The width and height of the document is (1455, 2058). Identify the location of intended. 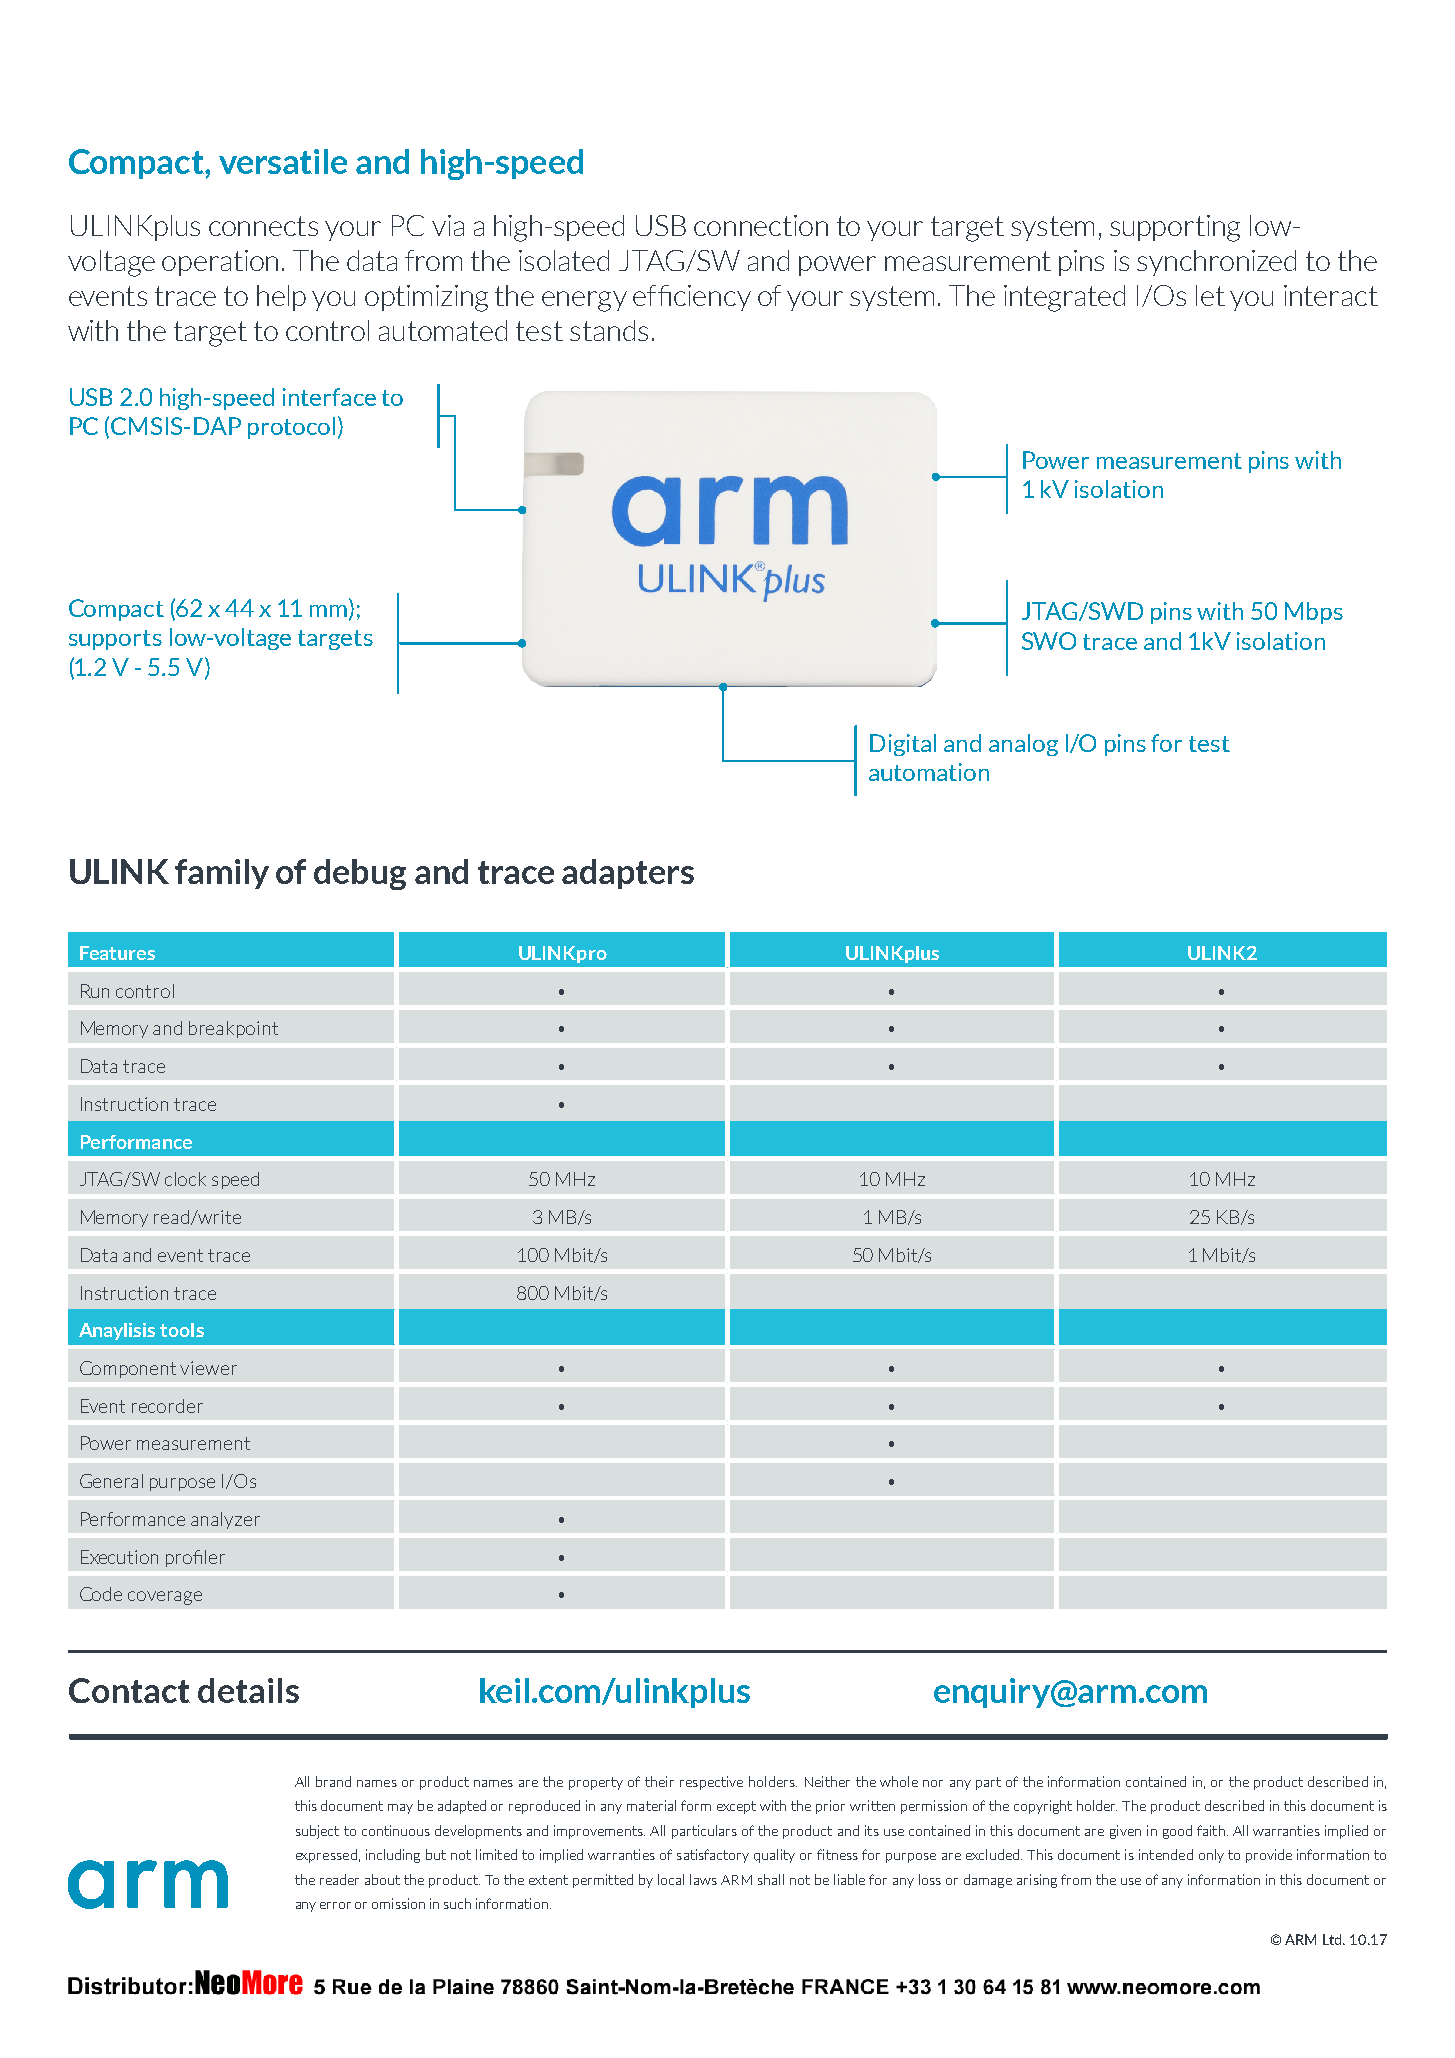
(1166, 1854).
